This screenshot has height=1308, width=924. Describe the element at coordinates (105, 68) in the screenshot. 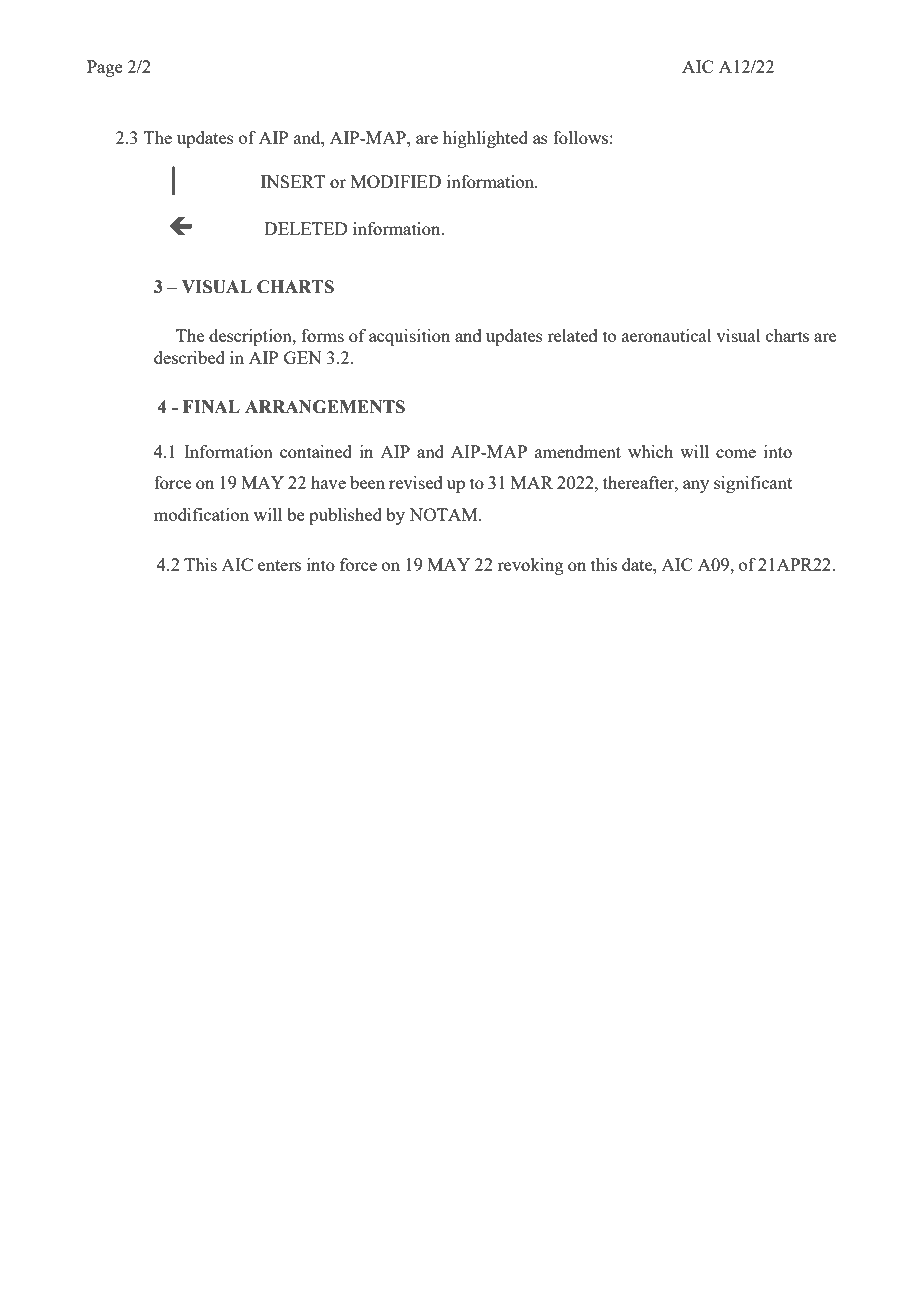

I see `Page` at that location.
